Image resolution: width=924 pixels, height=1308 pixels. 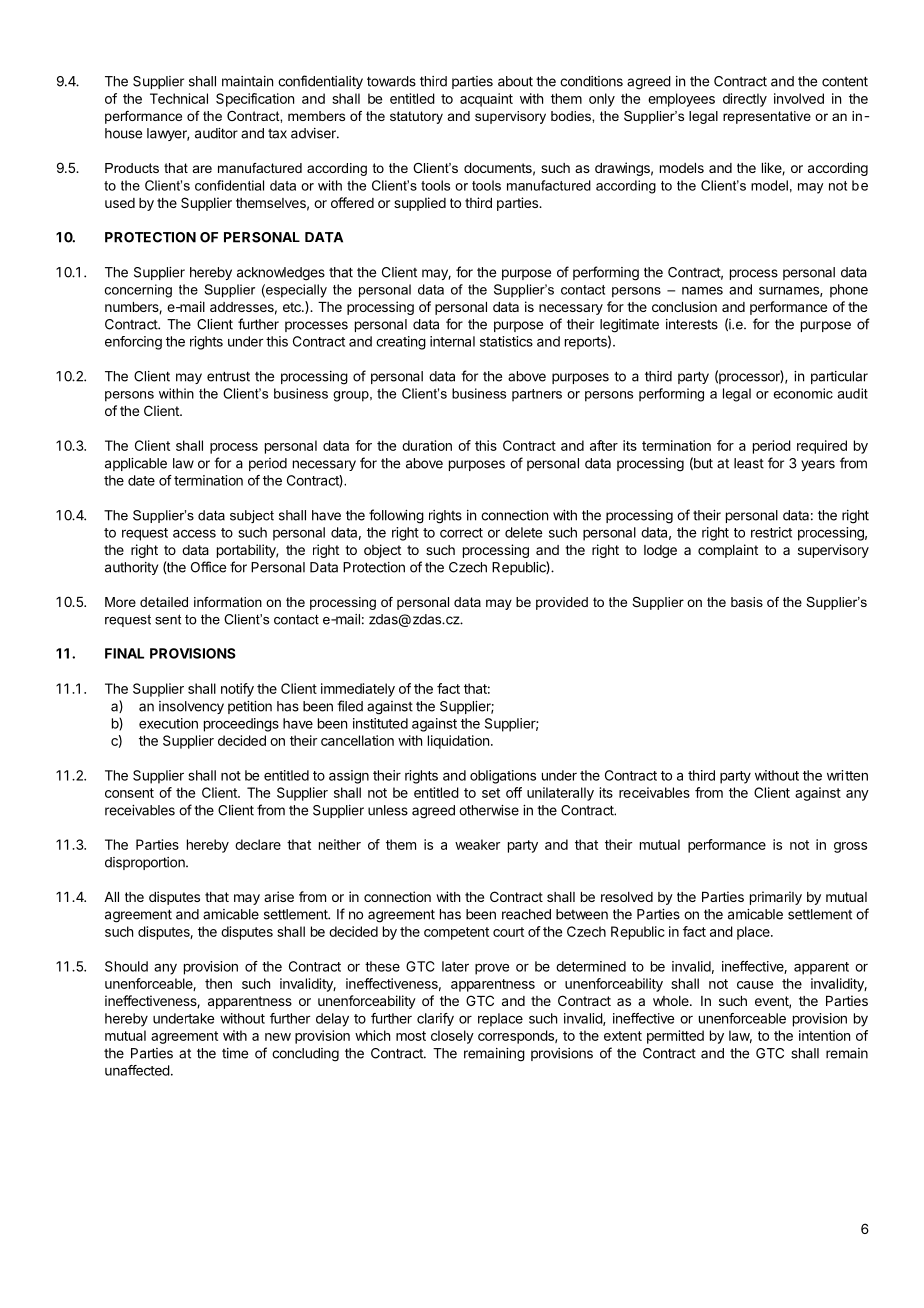 What do you see at coordinates (847, 775) in the document?
I see `written` at bounding box center [847, 775].
